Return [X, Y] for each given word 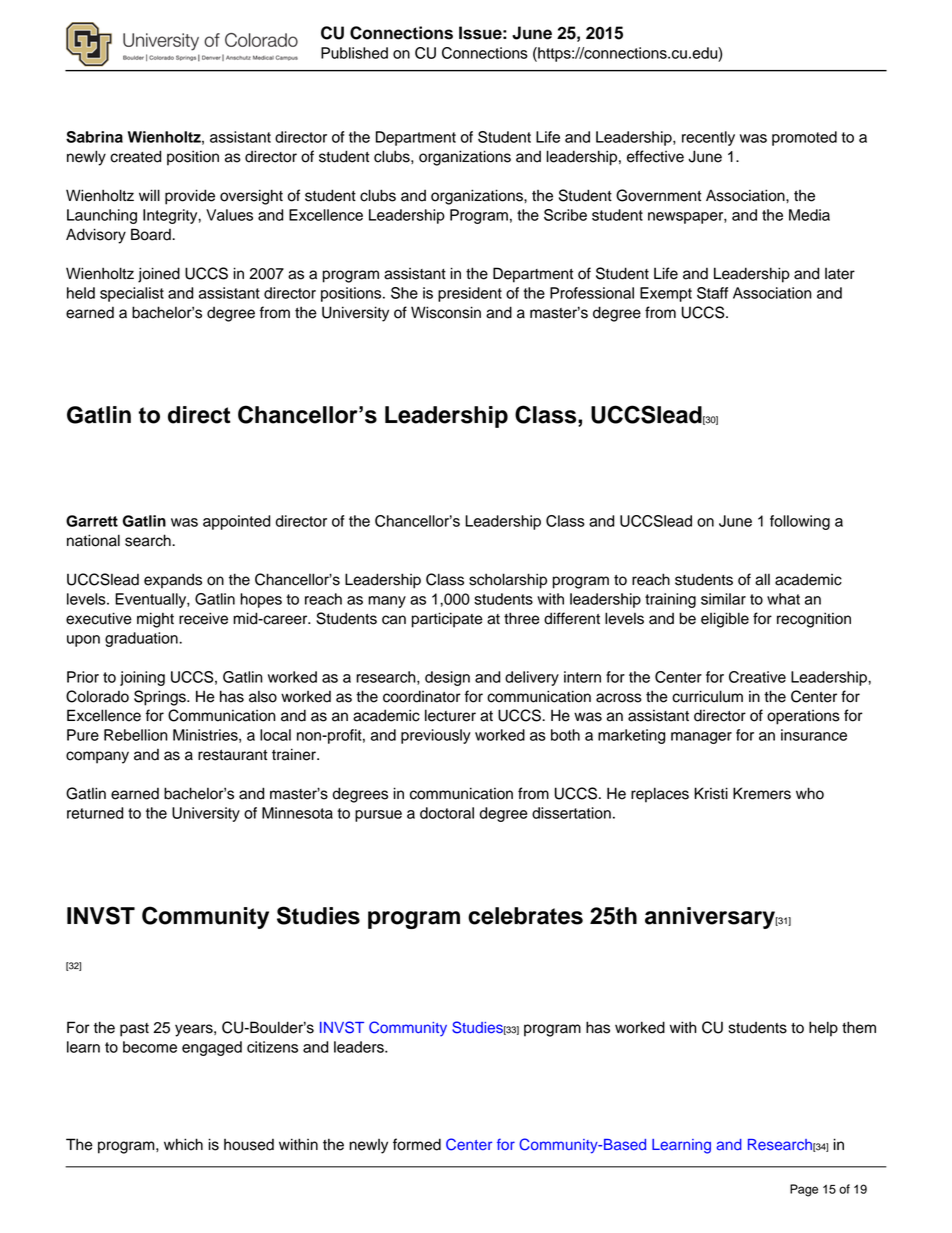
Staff [712, 293]
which [183, 1144]
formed [417, 1144]
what [783, 599]
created [135, 156]
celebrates [525, 916]
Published [354, 53]
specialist [132, 294]
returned [95, 813]
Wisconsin [446, 312]
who [810, 793]
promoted [804, 138]
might [155, 620]
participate [447, 620]
